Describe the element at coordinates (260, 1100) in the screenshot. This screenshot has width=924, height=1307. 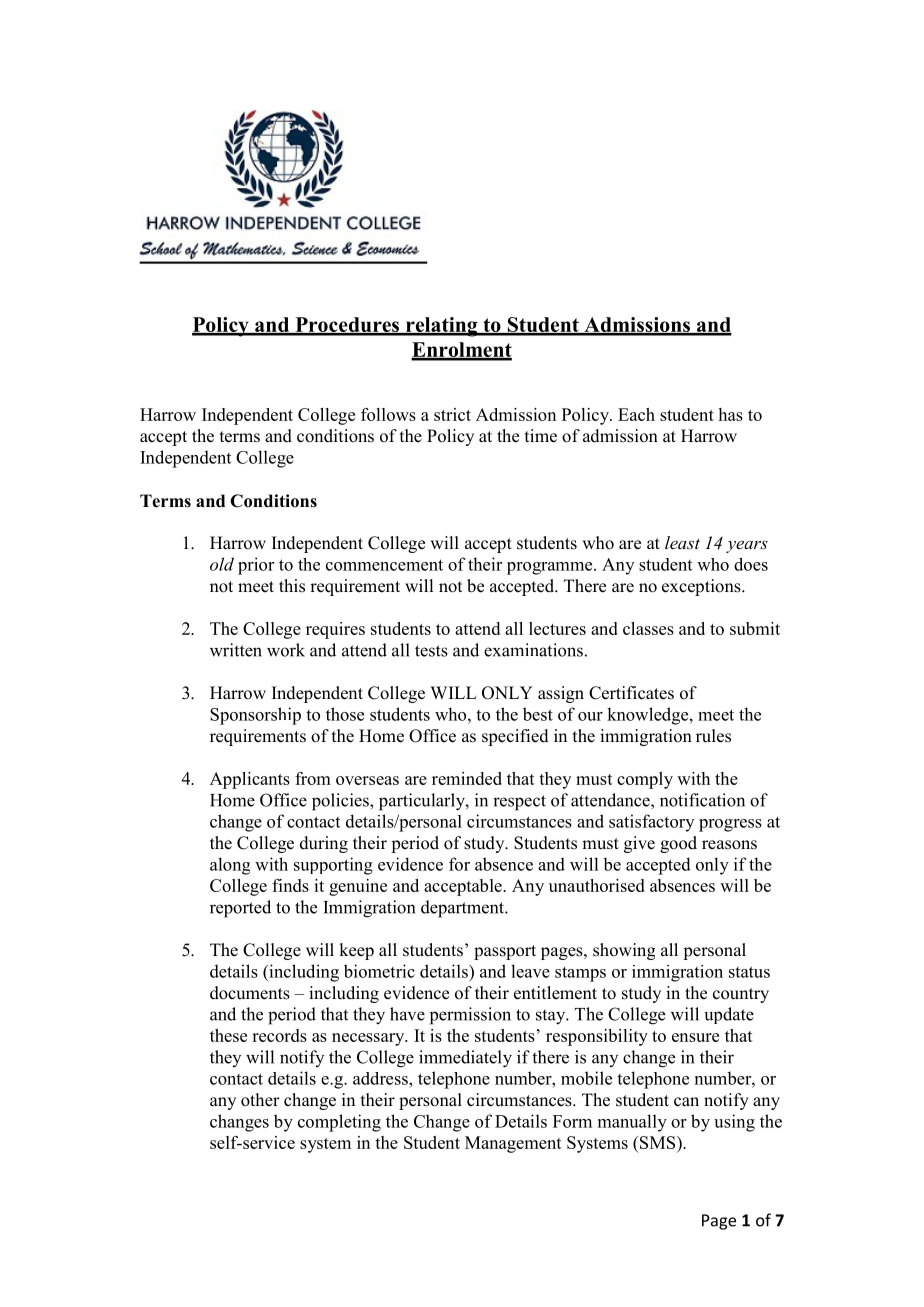
I see `other` at that location.
